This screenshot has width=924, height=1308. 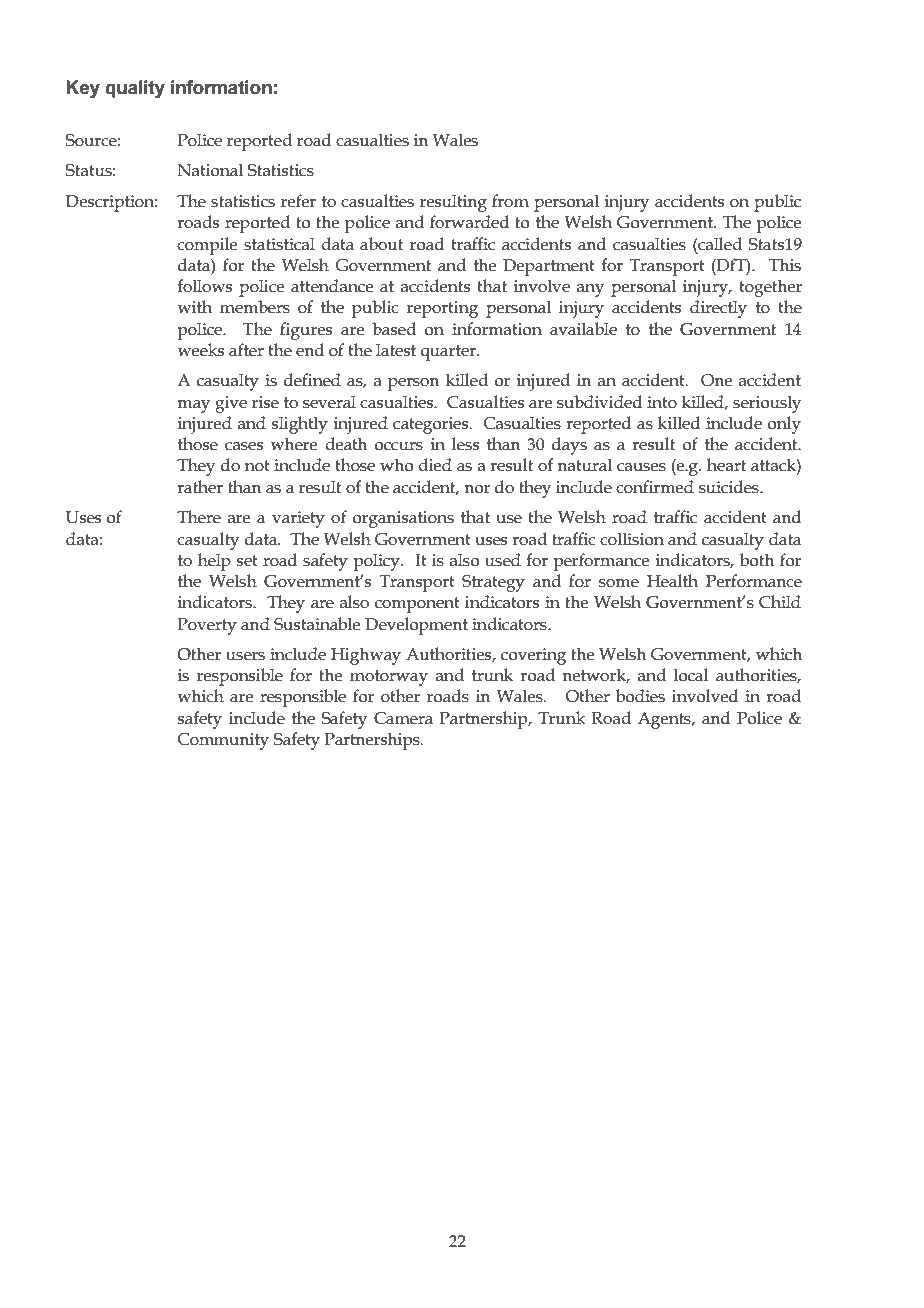 What do you see at coordinates (403, 718) in the screenshot?
I see `Camera` at bounding box center [403, 718].
